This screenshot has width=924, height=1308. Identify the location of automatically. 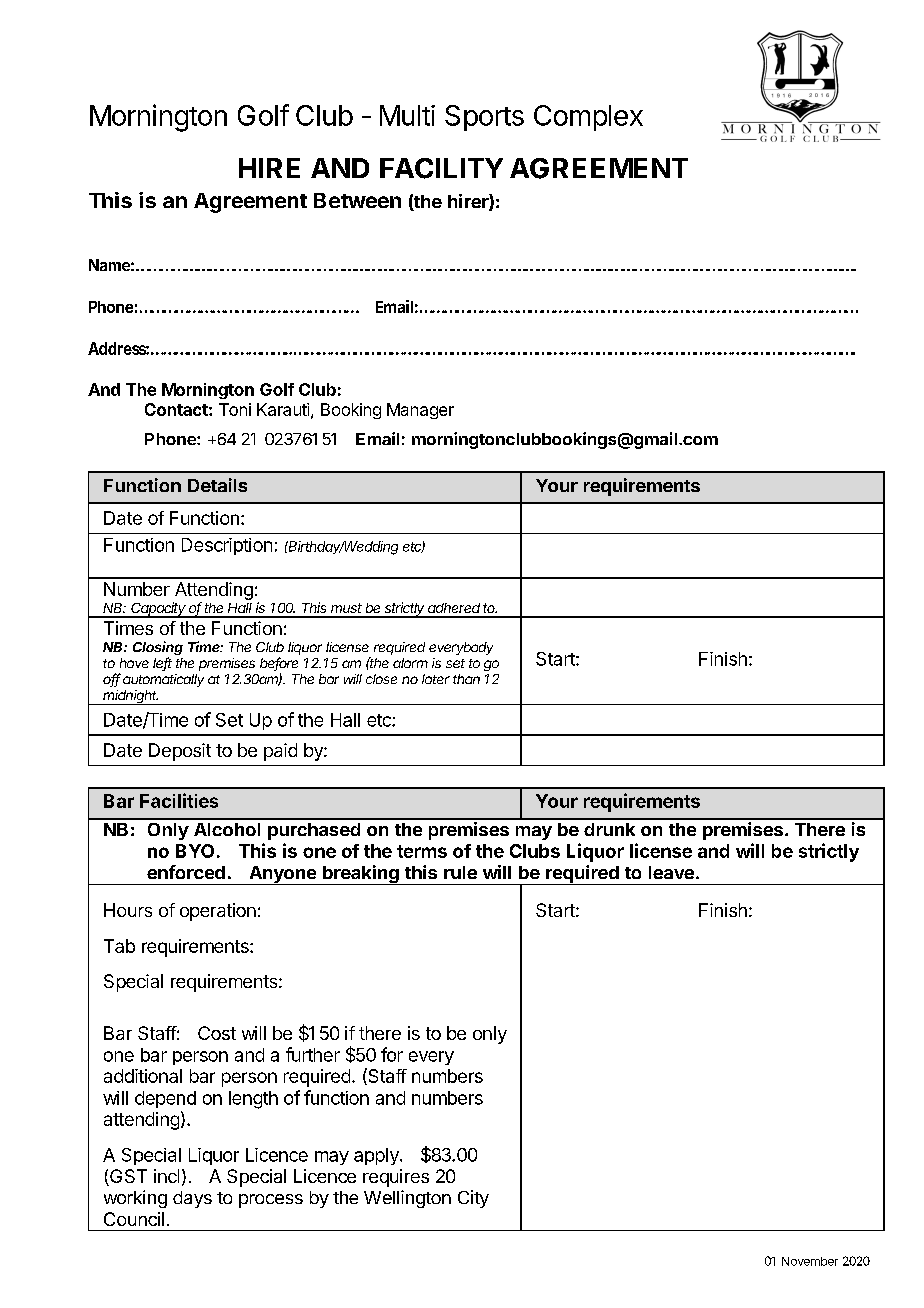
(163, 680).
